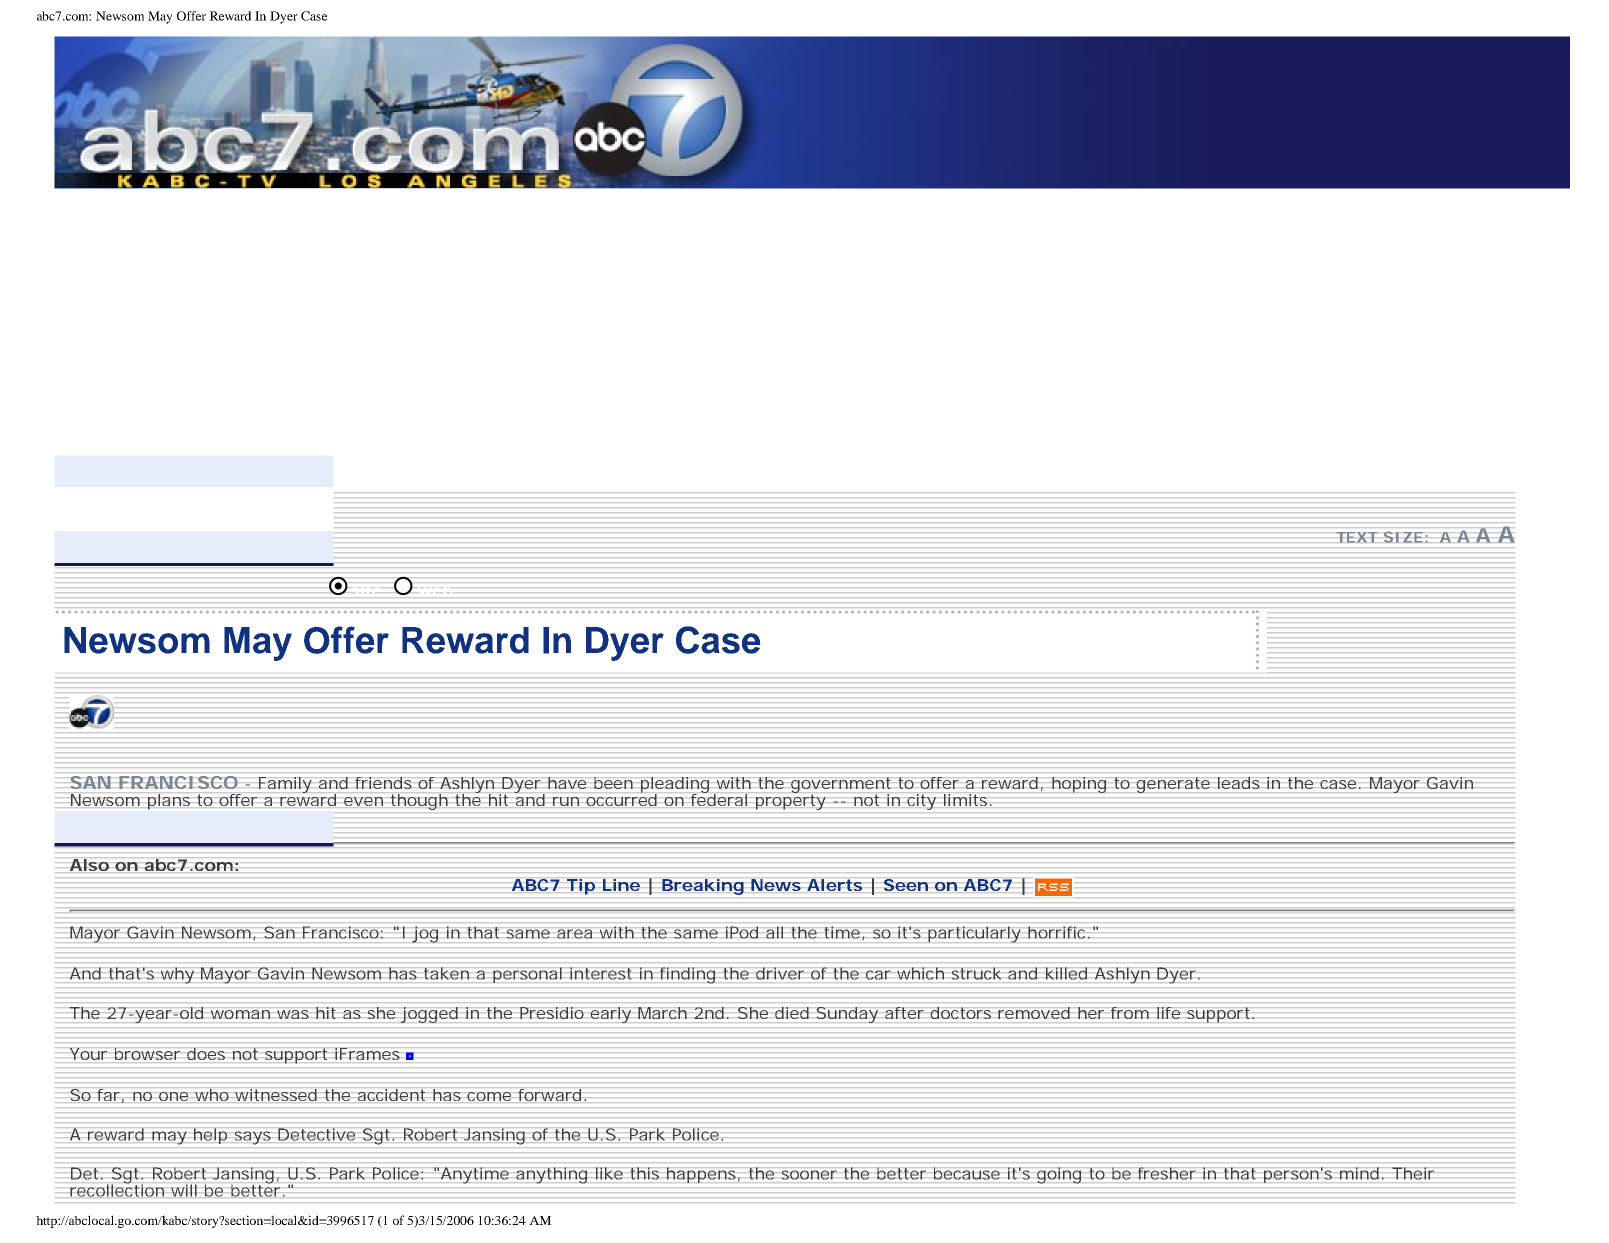  I want to click on SIZE, so click(1403, 537).
